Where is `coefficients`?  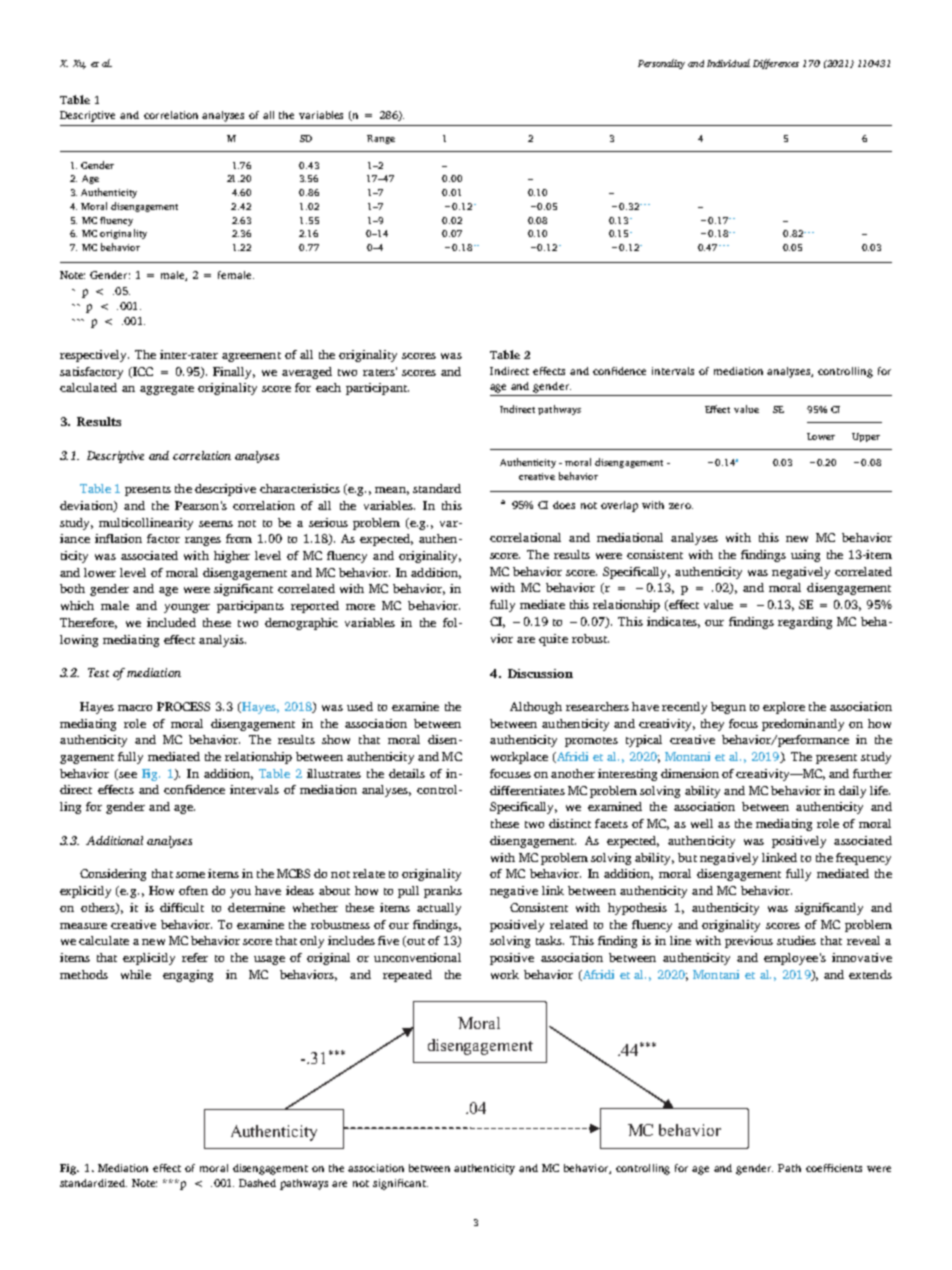
coefficients is located at coordinates (834, 1168).
